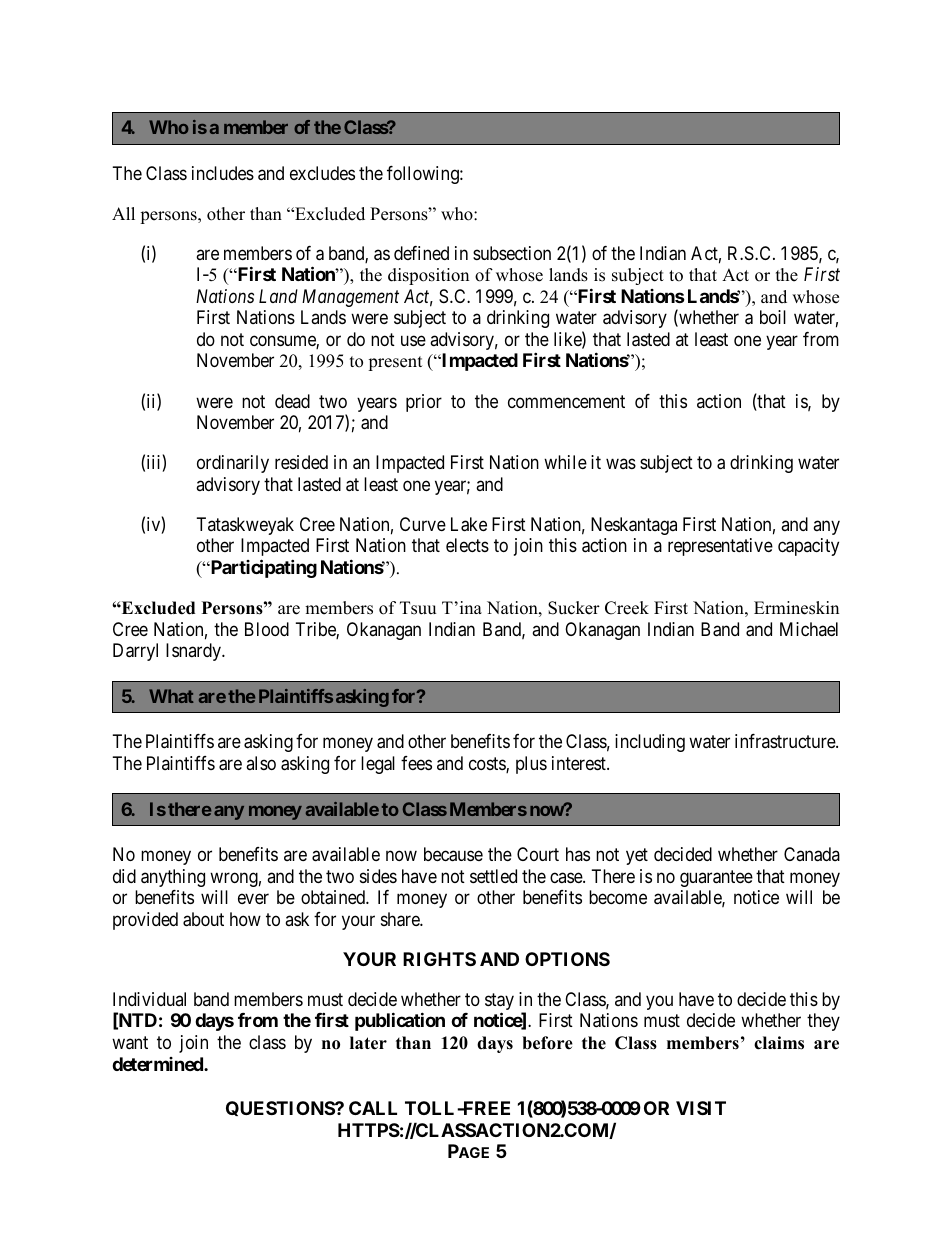 This page has width=952, height=1233. What do you see at coordinates (574, 608) in the page?
I see `Sucker` at bounding box center [574, 608].
